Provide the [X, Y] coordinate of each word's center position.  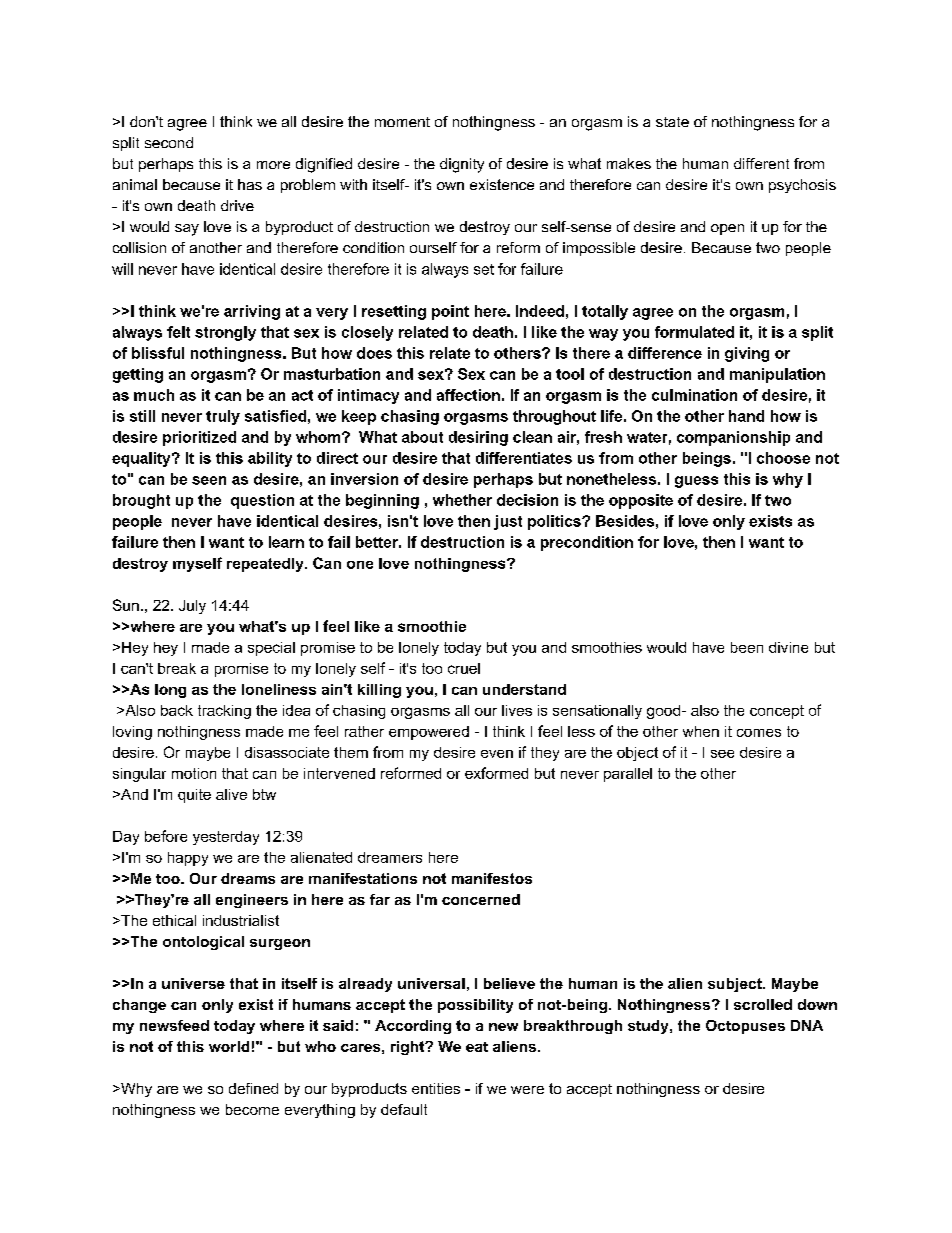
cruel [464, 668]
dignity [462, 165]
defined [253, 1088]
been [747, 647]
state [672, 122]
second [169, 142]
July [192, 607]
